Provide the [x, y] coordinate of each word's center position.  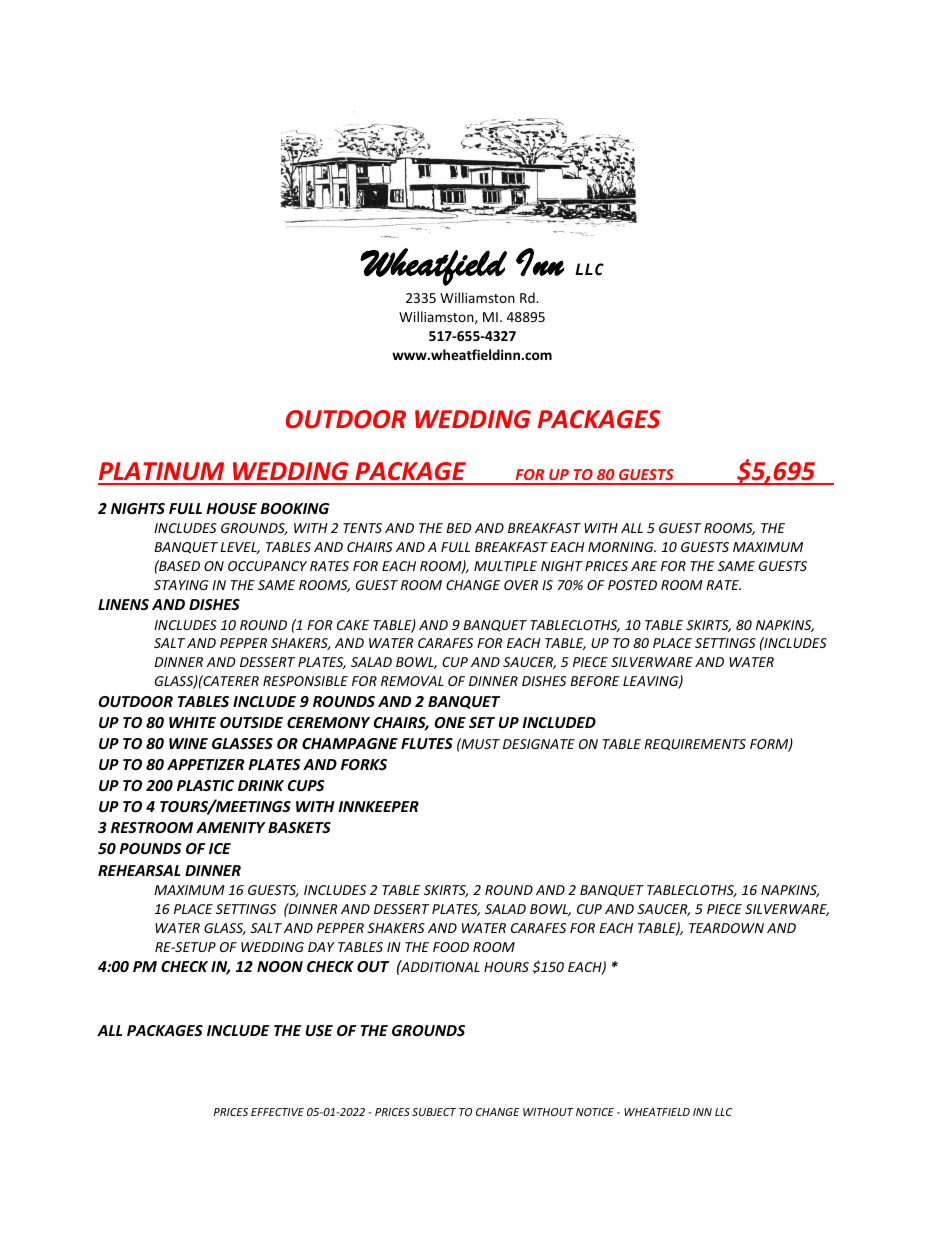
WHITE [192, 722]
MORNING [622, 547]
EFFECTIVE [277, 1112]
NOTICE [595, 1112]
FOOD [451, 947]
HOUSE [231, 508]
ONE [450, 722]
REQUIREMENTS [695, 745]
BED [459, 528]
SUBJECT [434, 1112]
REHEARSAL [139, 870]
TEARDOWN [726, 928]
